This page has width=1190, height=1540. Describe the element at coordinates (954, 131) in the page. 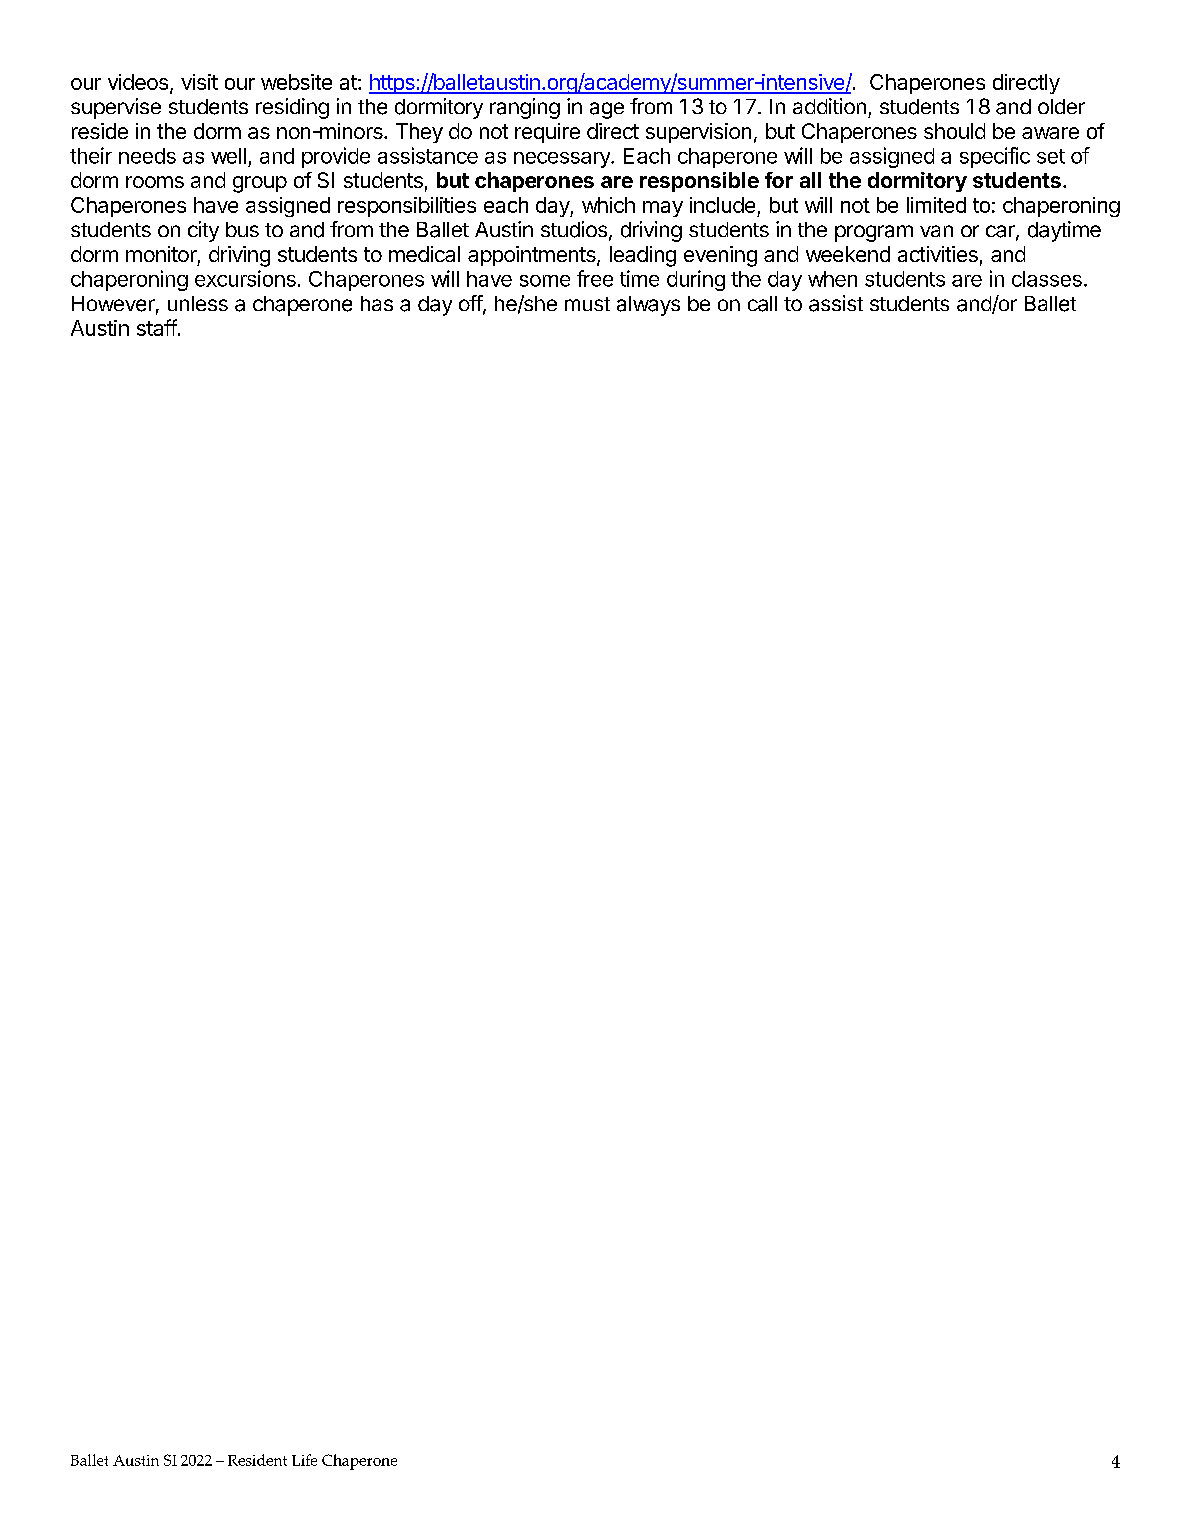

I see `should` at that location.
